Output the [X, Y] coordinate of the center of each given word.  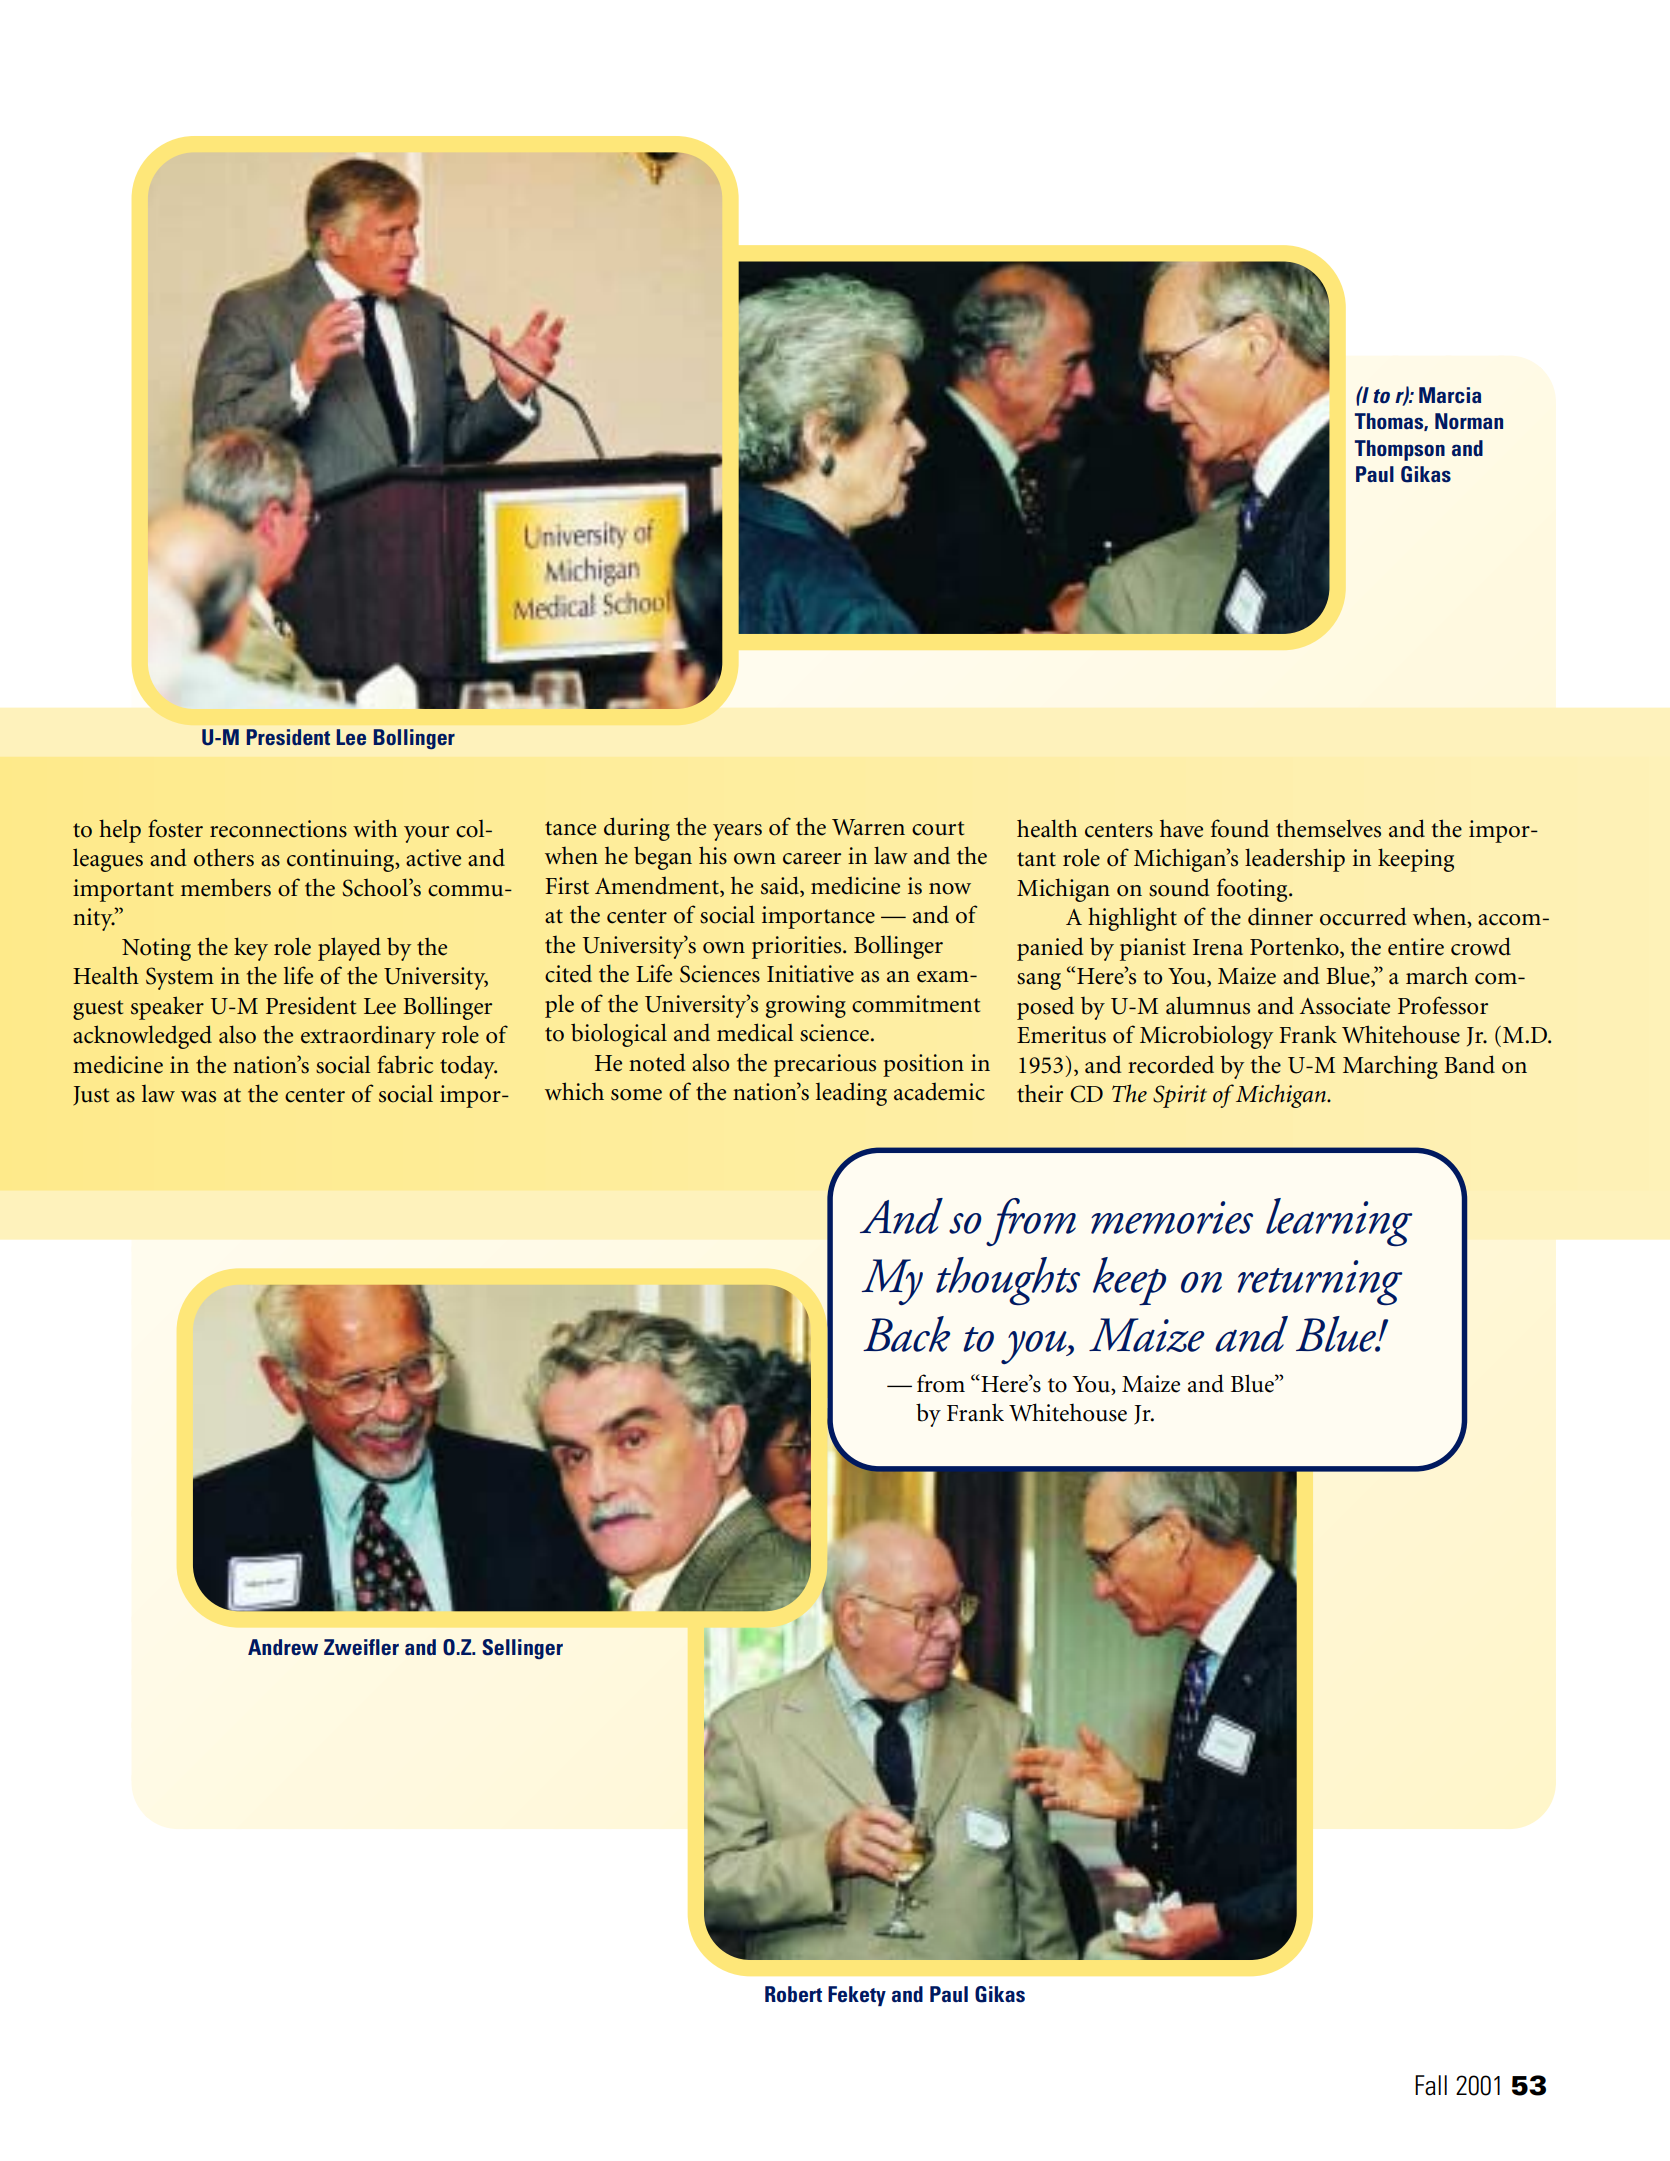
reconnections [278, 829]
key [251, 949]
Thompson [1400, 450]
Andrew [283, 1647]
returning [1319, 1283]
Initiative [810, 974]
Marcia [1450, 395]
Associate [1345, 1006]
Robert [793, 1994]
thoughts [1008, 1281]
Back [906, 1334]
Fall [1431, 2085]
